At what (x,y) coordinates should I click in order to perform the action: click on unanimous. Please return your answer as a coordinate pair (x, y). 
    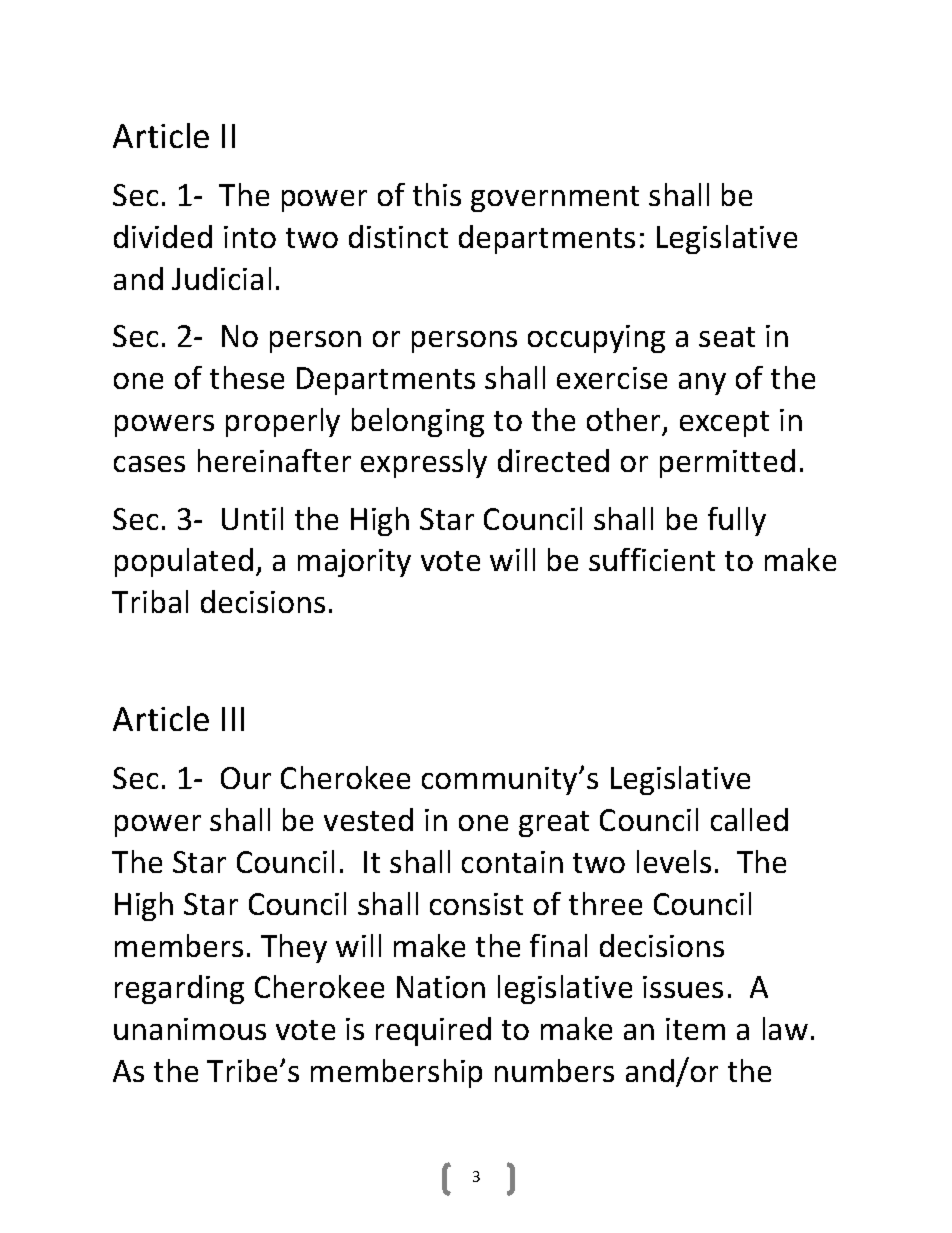
    Looking at the image, I should click on (190, 1029).
